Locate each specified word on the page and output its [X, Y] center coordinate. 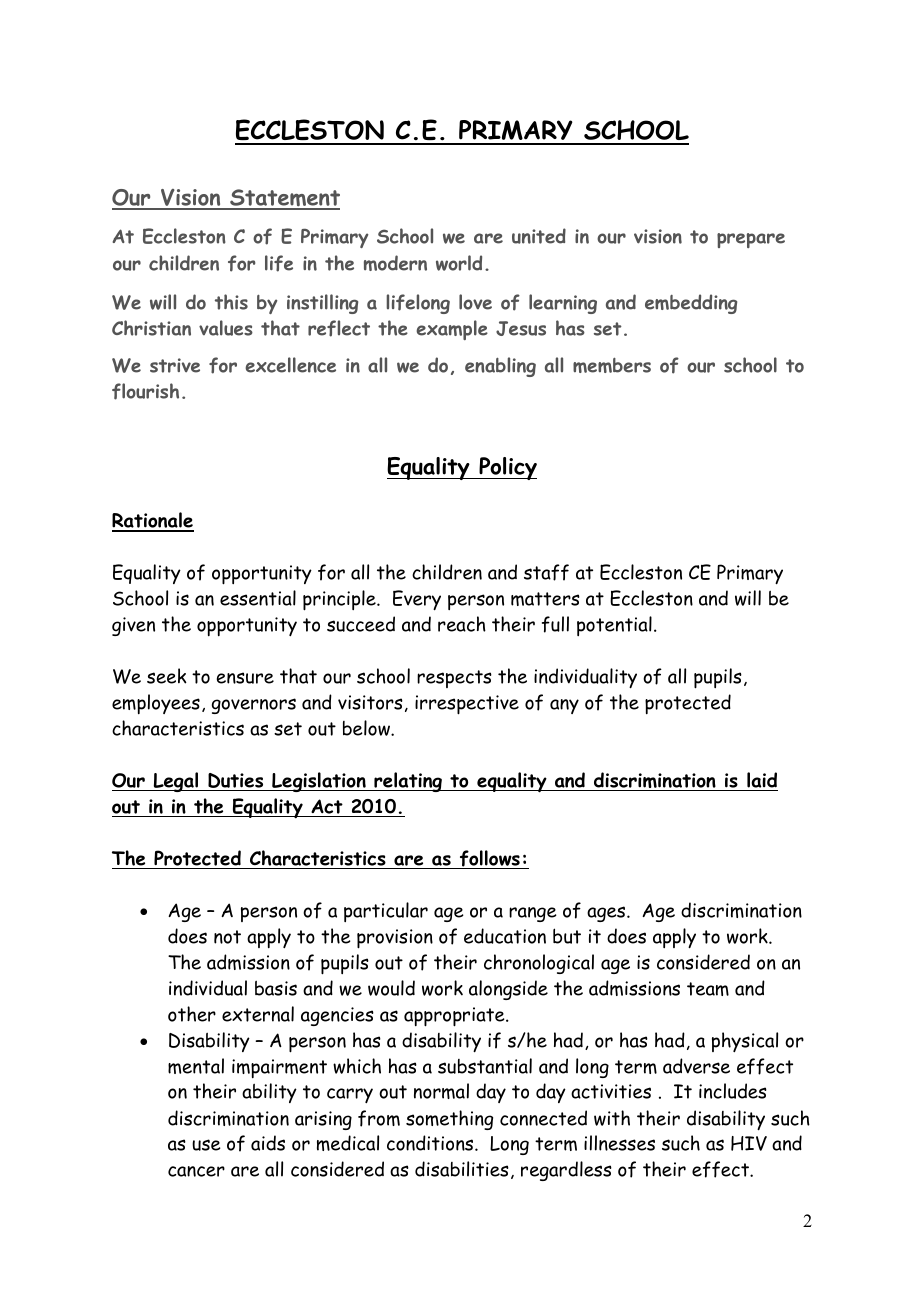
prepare [751, 240]
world [459, 263]
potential [614, 626]
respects [454, 679]
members [612, 365]
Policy [507, 468]
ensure [245, 678]
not [227, 937]
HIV [749, 1143]
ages [607, 914]
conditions [431, 1143]
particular [386, 912]
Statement [284, 199]
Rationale [153, 521]
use [206, 1145]
